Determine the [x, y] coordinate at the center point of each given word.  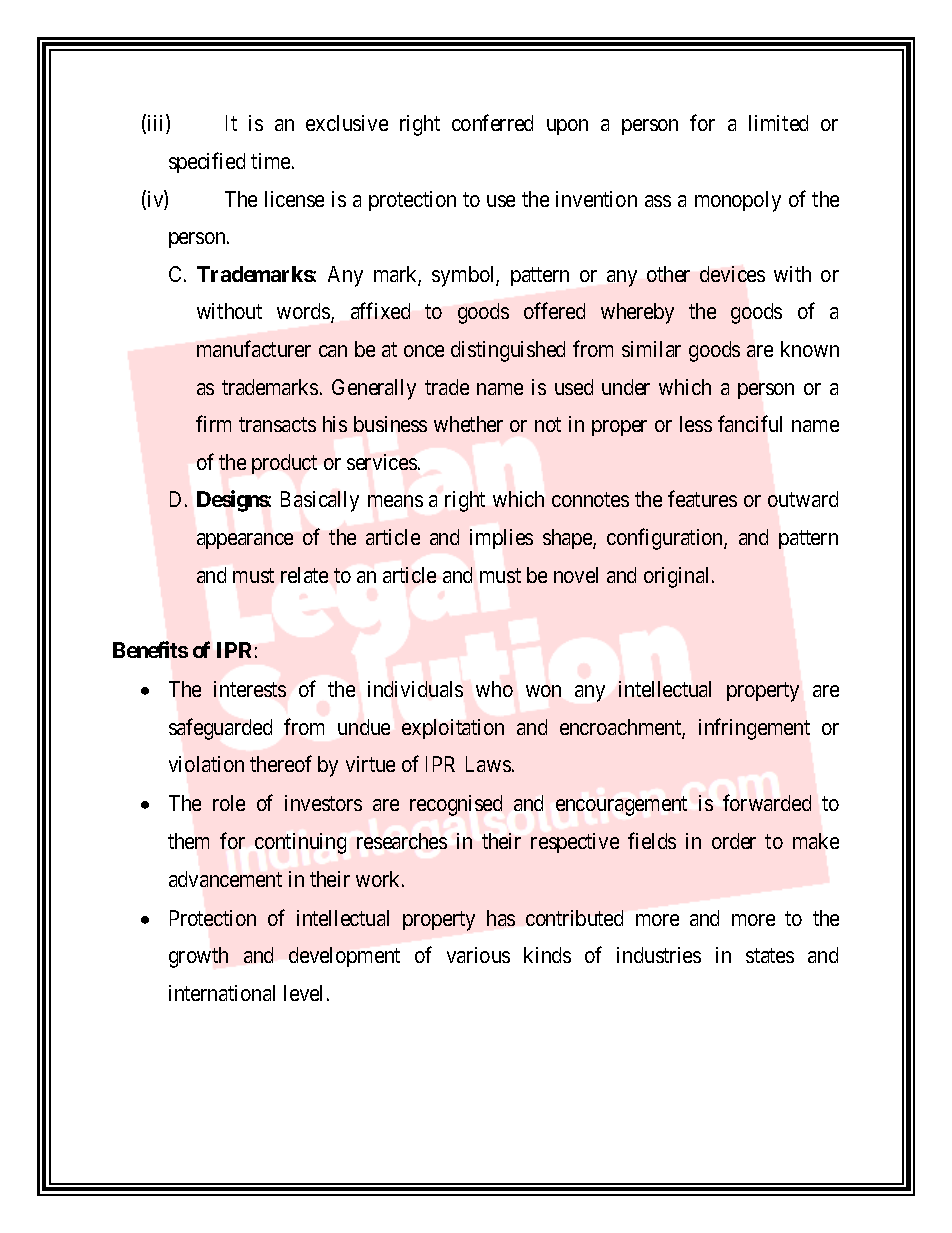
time [270, 161]
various [478, 955]
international [222, 993]
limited [778, 123]
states [770, 956]
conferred [492, 123]
